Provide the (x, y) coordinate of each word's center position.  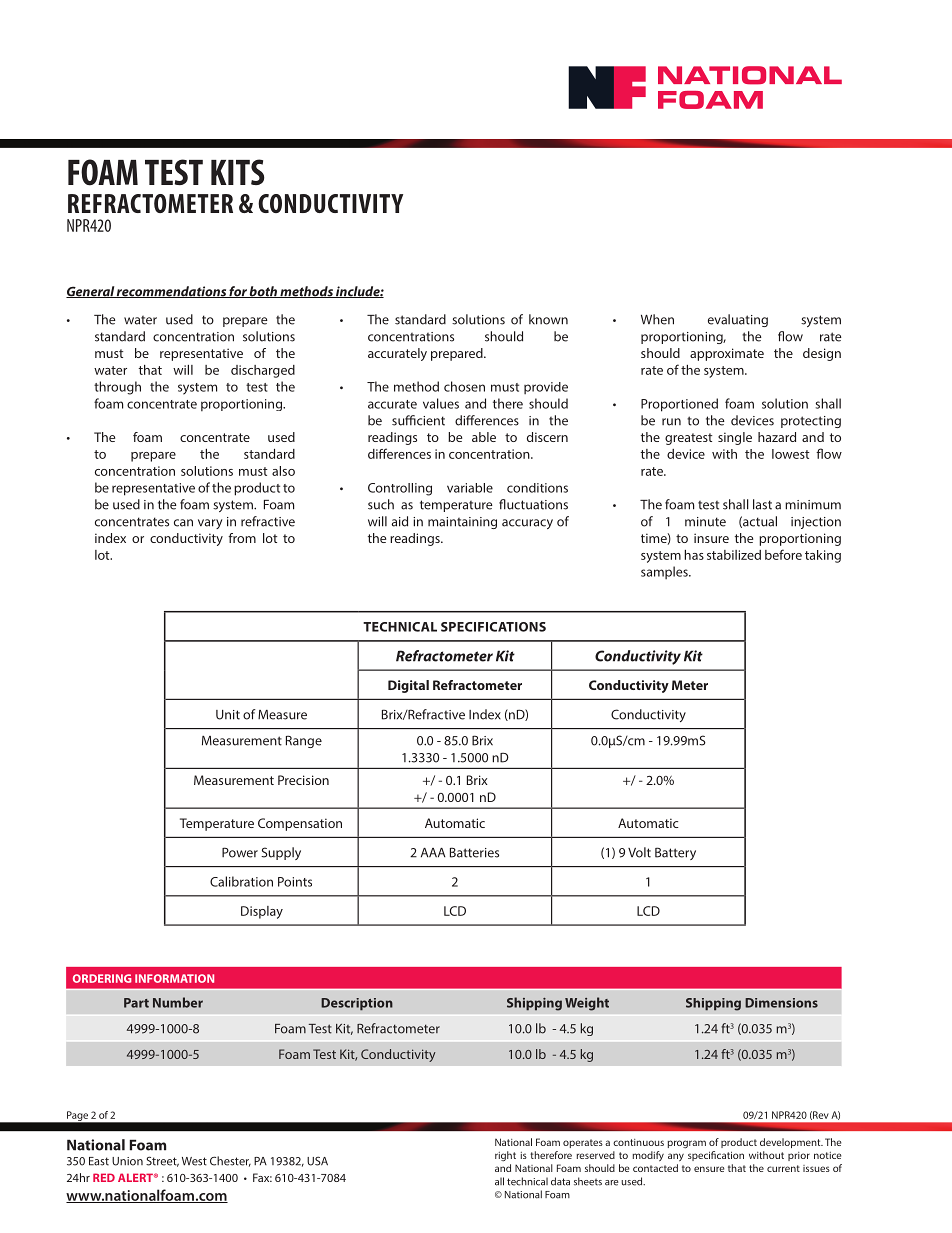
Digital (408, 686)
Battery (675, 853)
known (548, 319)
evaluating (738, 320)
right (505, 1156)
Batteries (474, 852)
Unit (228, 715)
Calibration (241, 881)
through (117, 388)
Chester (230, 1161)
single (735, 438)
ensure (709, 1169)
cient (431, 421)
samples (665, 572)
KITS (237, 172)
